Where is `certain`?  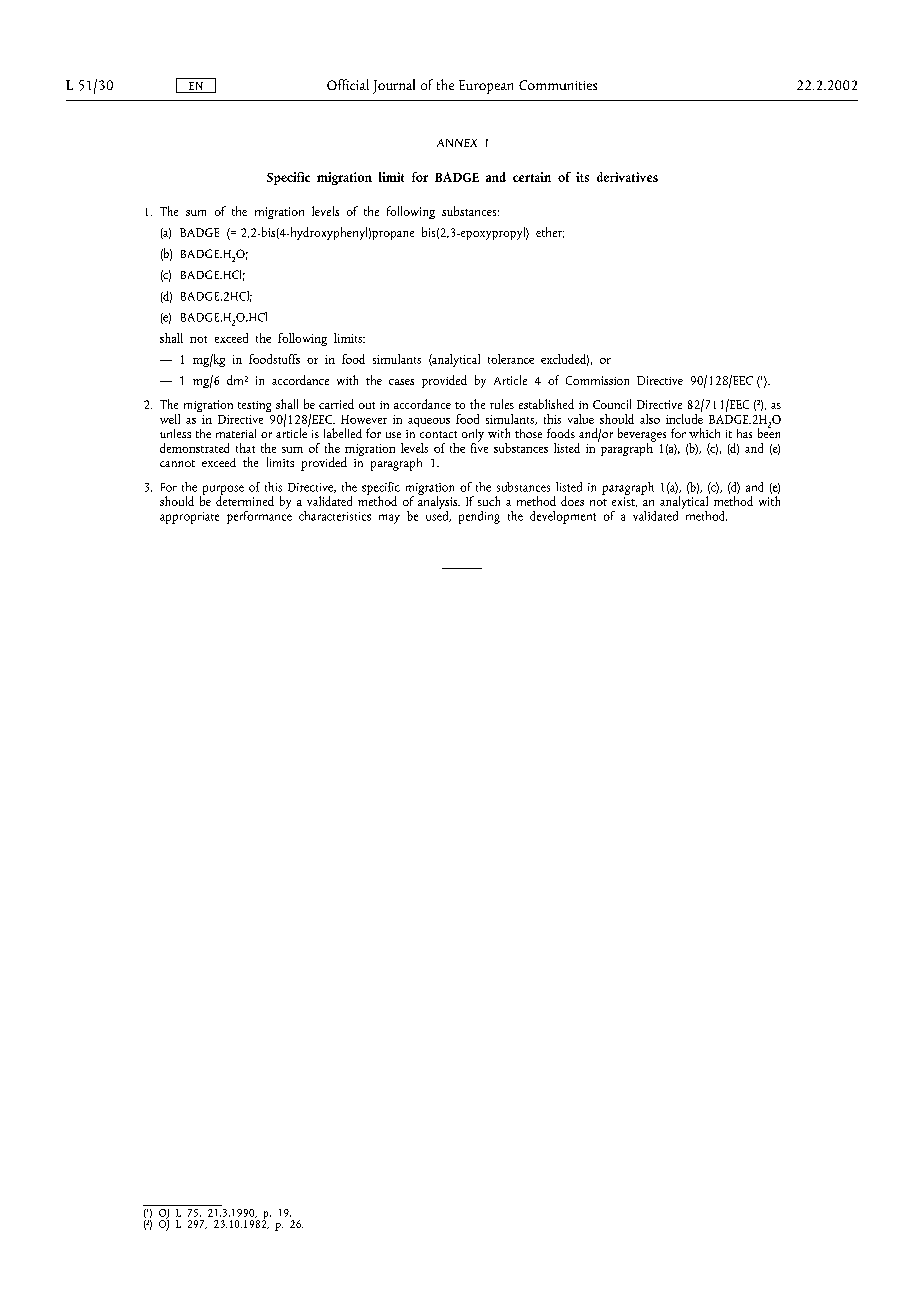 certain is located at coordinates (532, 177).
